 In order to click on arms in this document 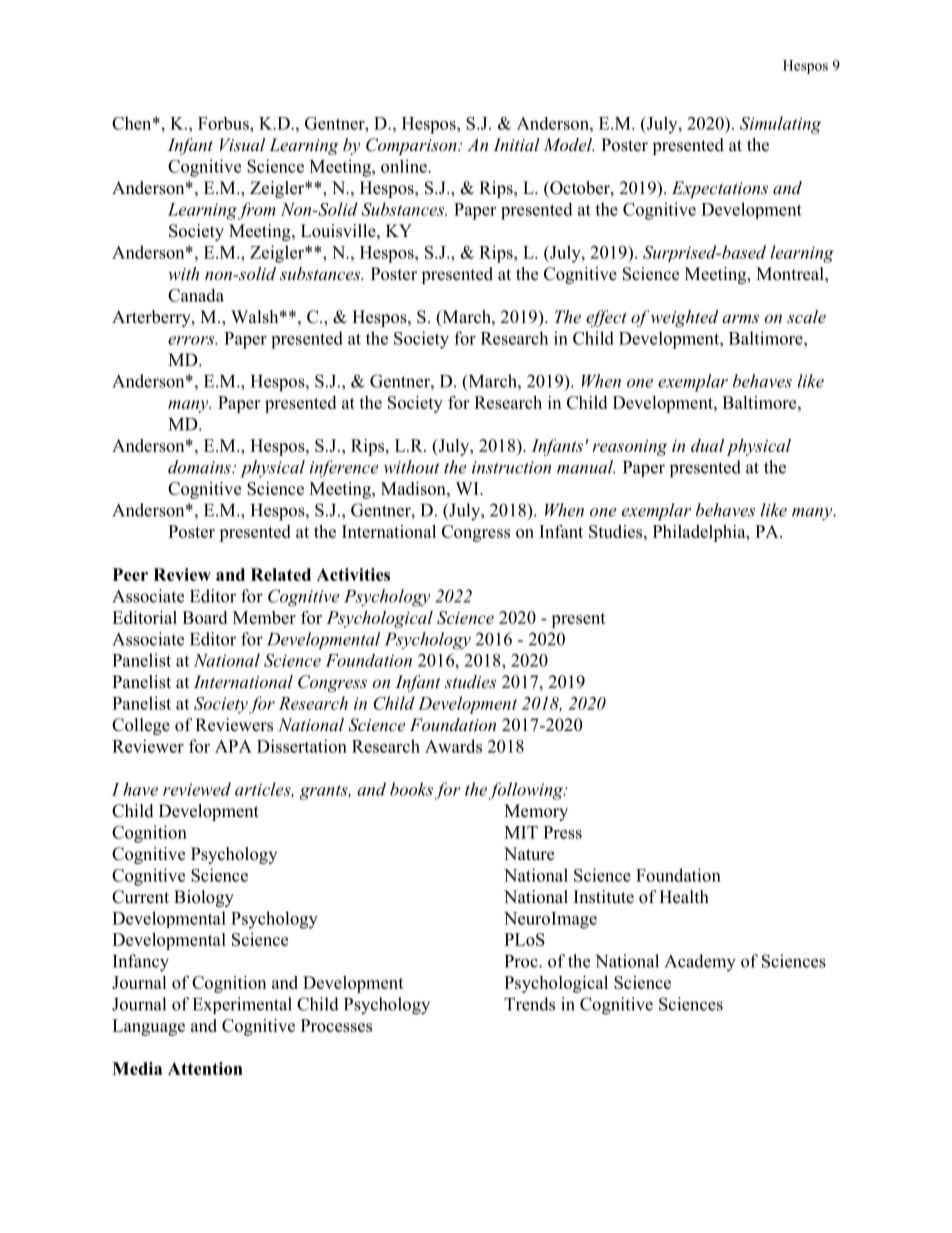, I will do `click(740, 318)`.
